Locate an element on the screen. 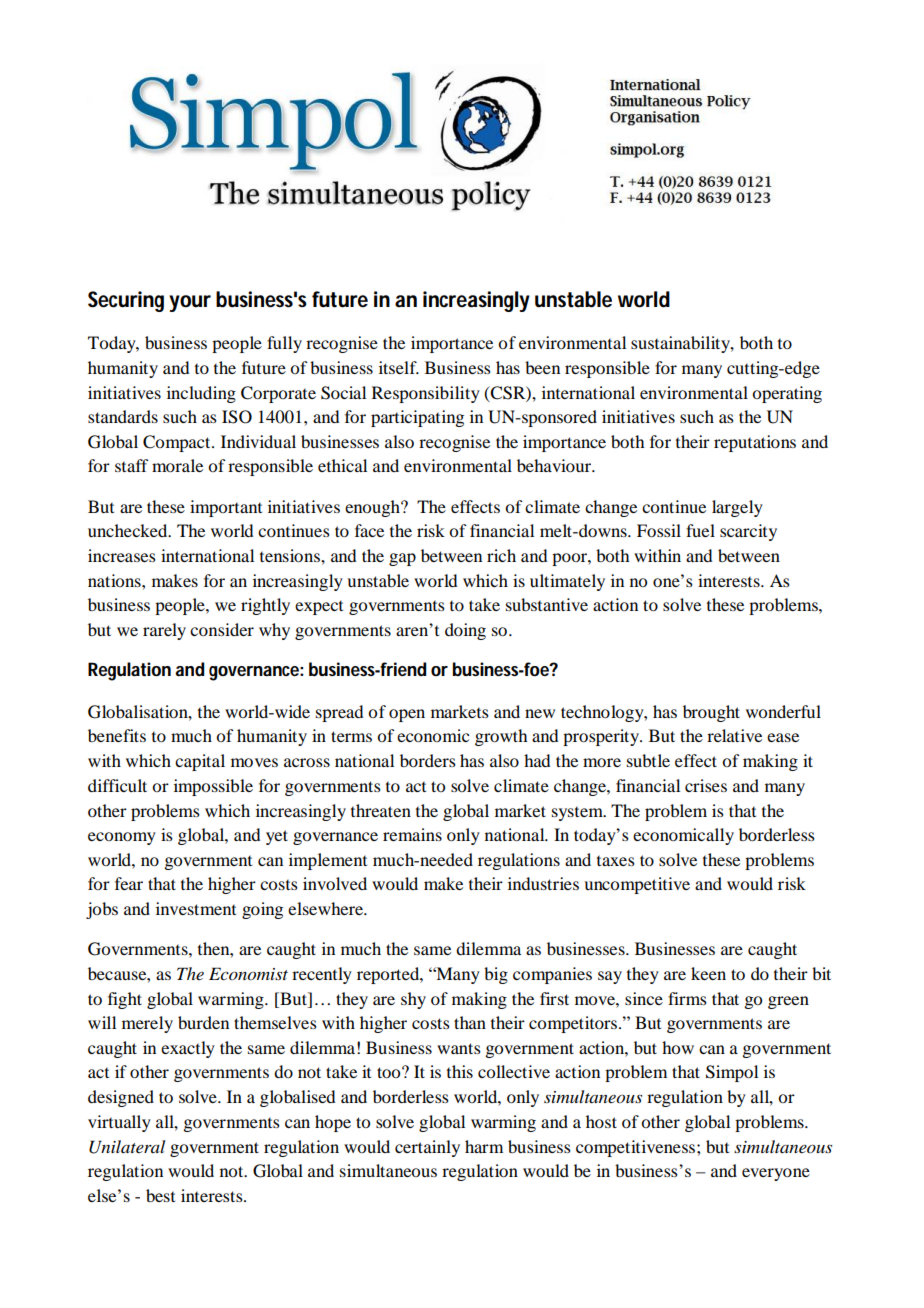  harm is located at coordinates (484, 1146).
